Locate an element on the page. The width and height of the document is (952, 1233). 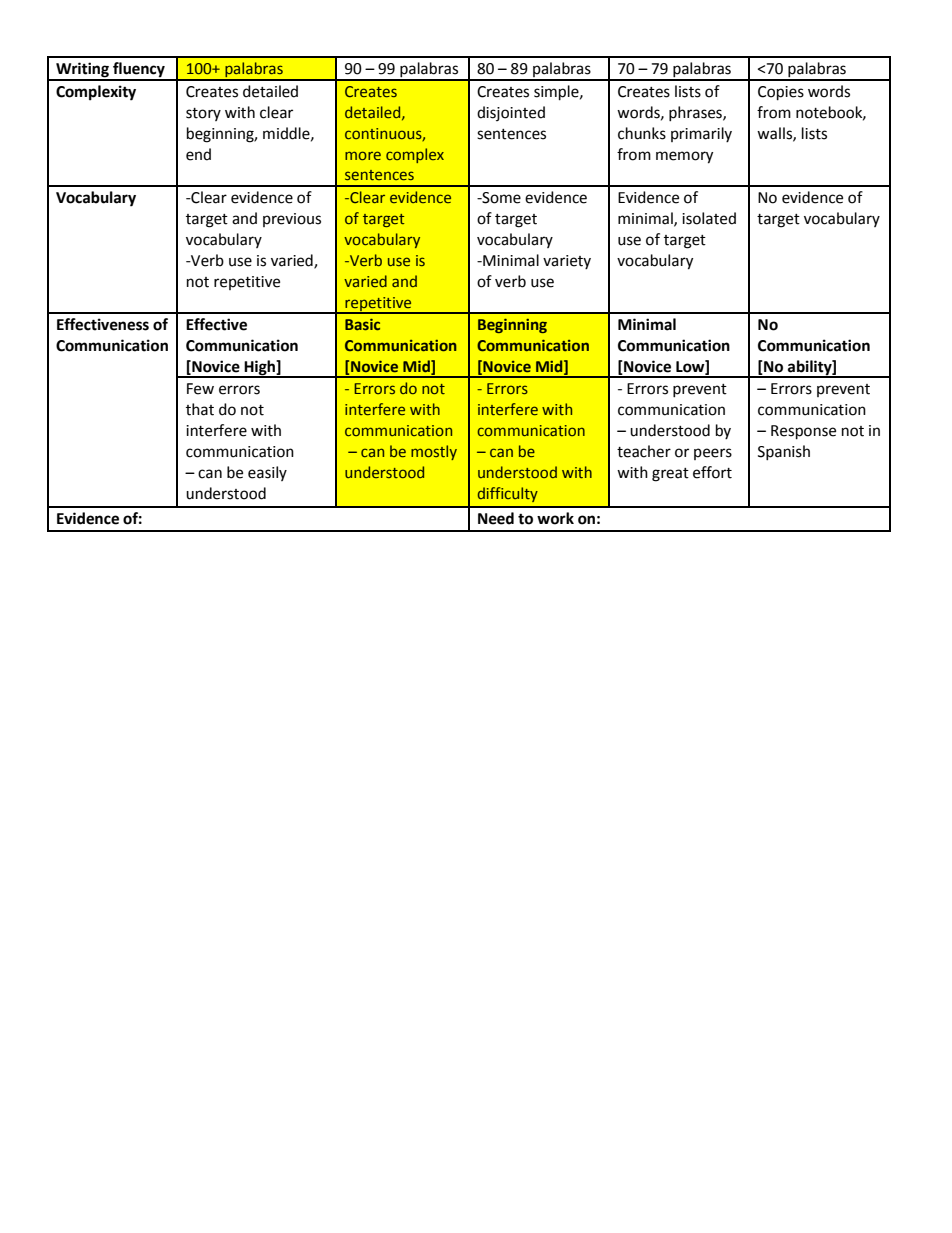
previous is located at coordinates (292, 220).
